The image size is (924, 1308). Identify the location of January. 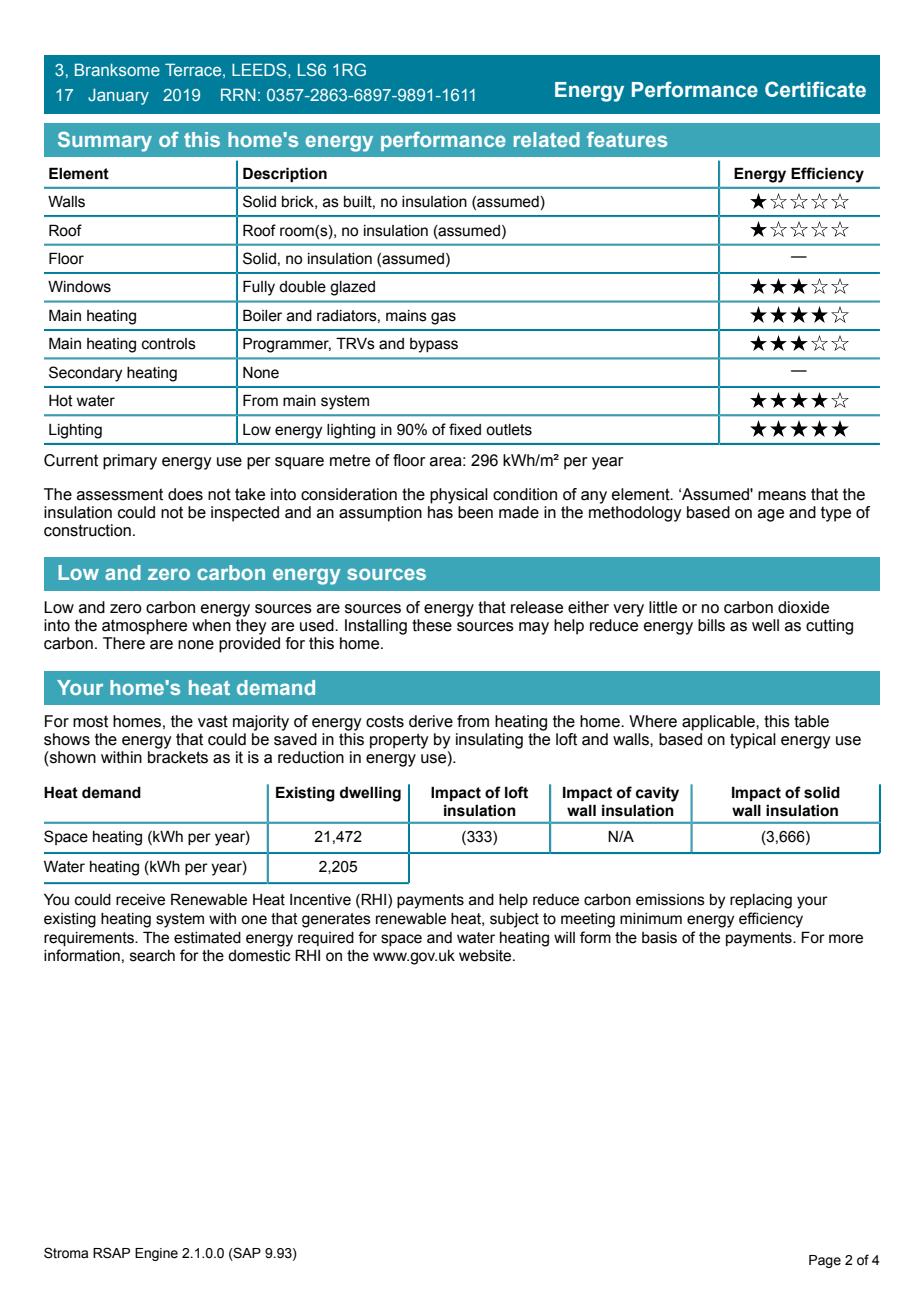
(118, 97).
